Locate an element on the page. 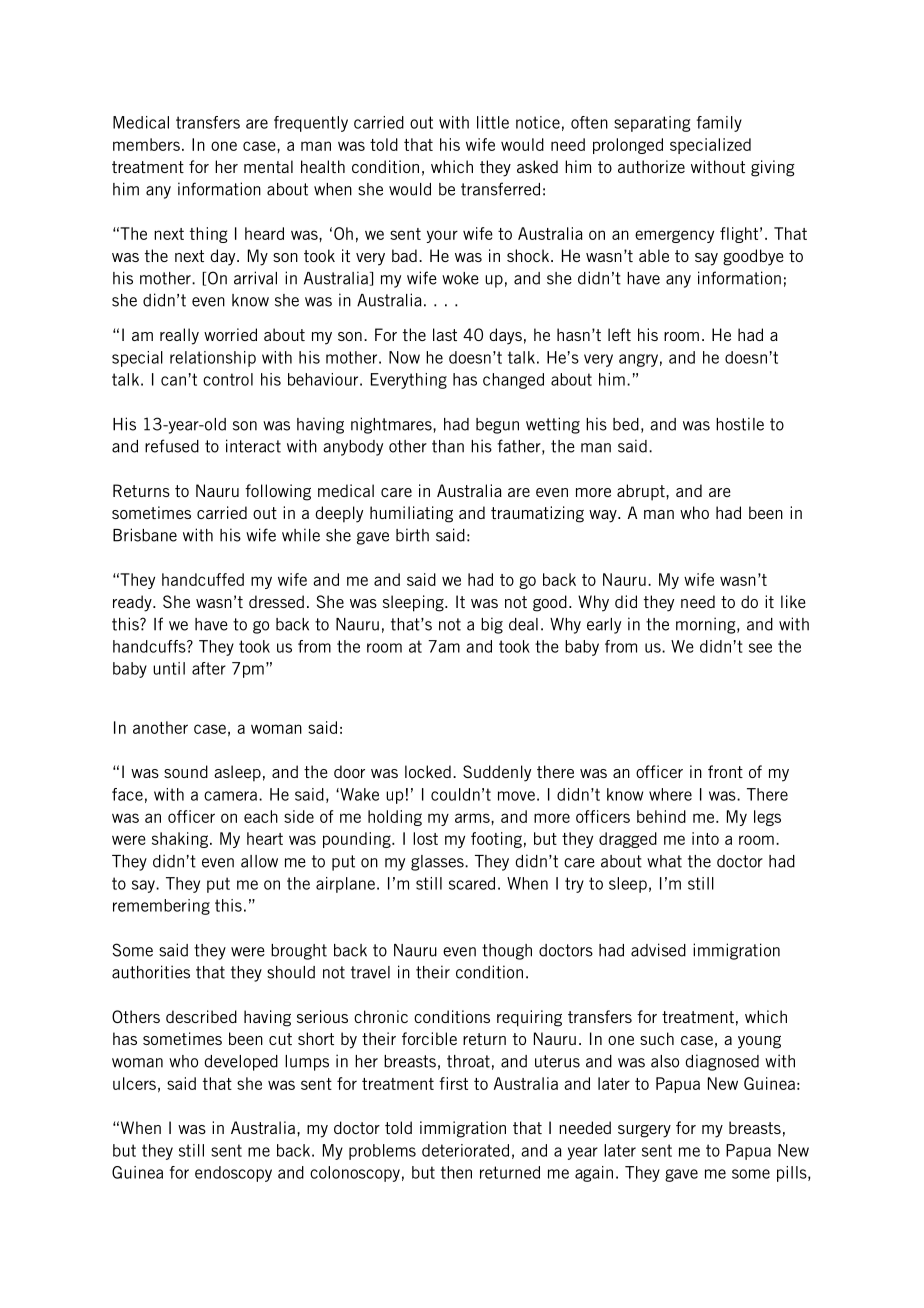 This page has width=924, height=1308. authorities is located at coordinates (151, 972).
